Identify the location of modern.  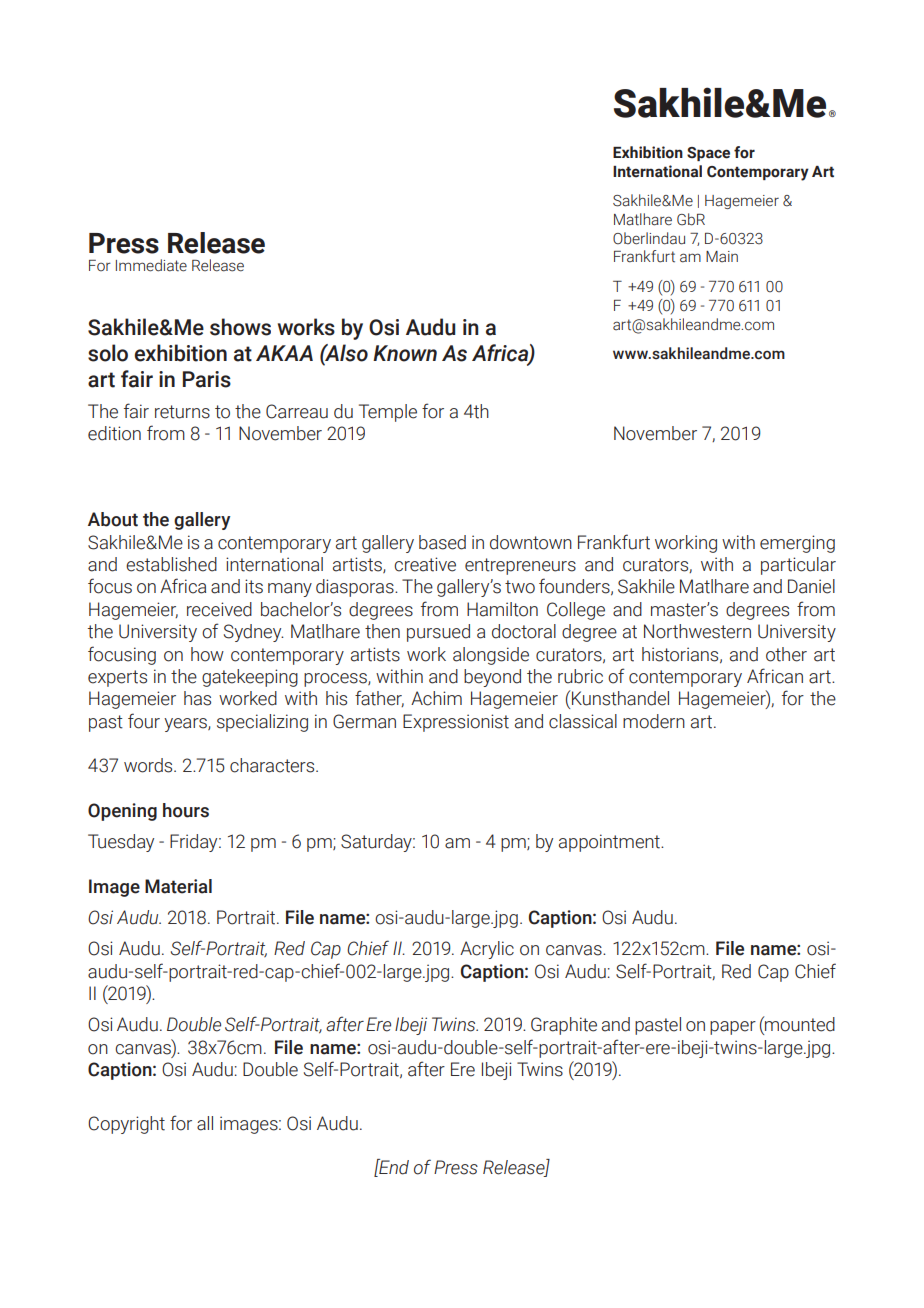
(654, 721).
